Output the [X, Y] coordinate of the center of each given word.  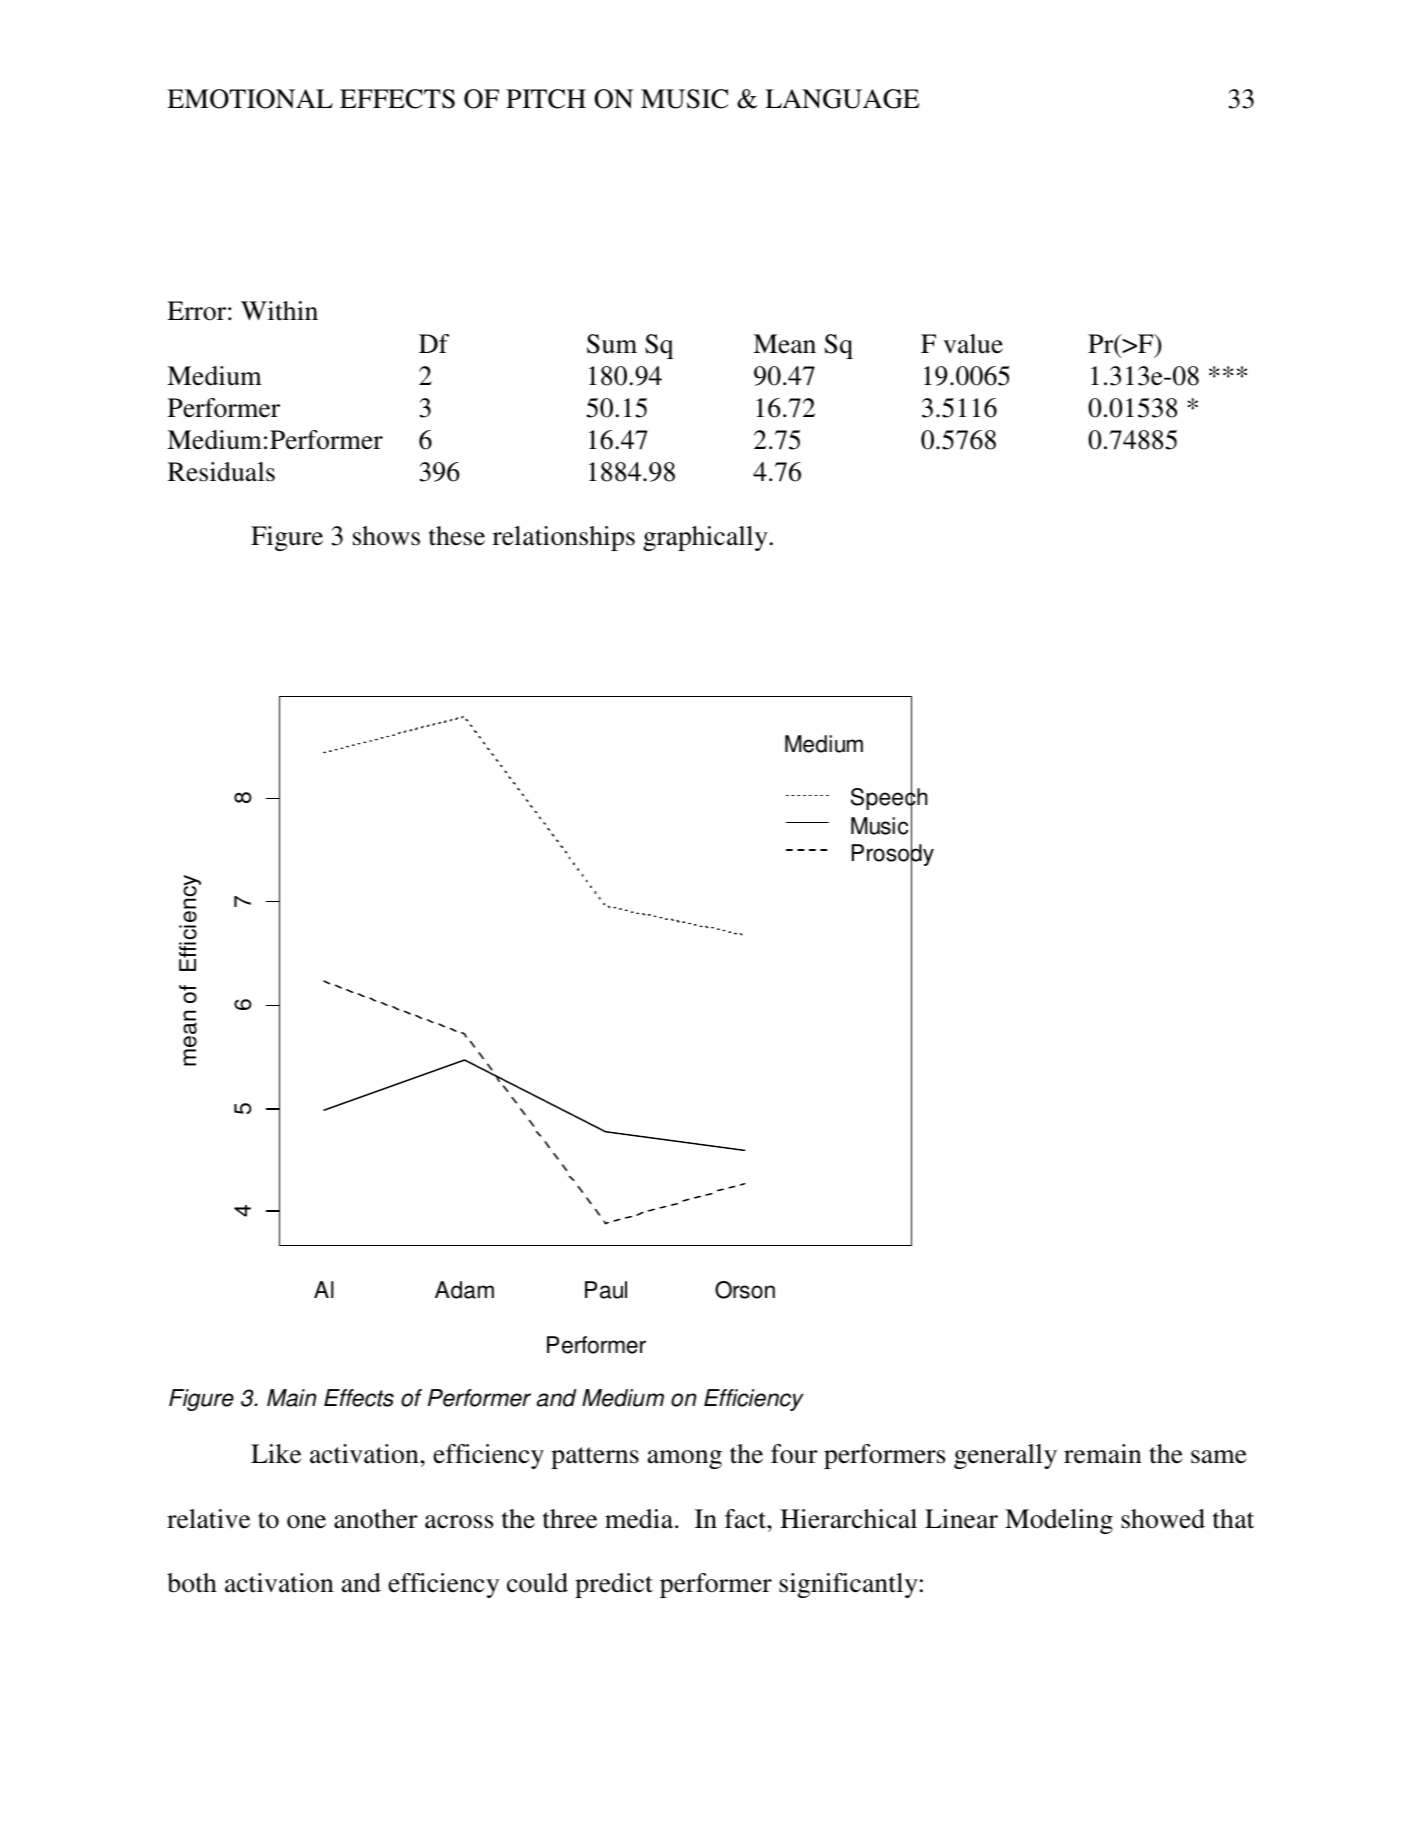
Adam [464, 1290]
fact [747, 1519]
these [457, 536]
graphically [705, 538]
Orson [745, 1290]
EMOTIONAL [250, 99]
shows [386, 536]
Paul [606, 1290]
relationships [564, 538]
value [973, 344]
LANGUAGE [842, 99]
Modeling [1059, 1521]
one [306, 1522]
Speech [889, 799]
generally [1005, 1456]
